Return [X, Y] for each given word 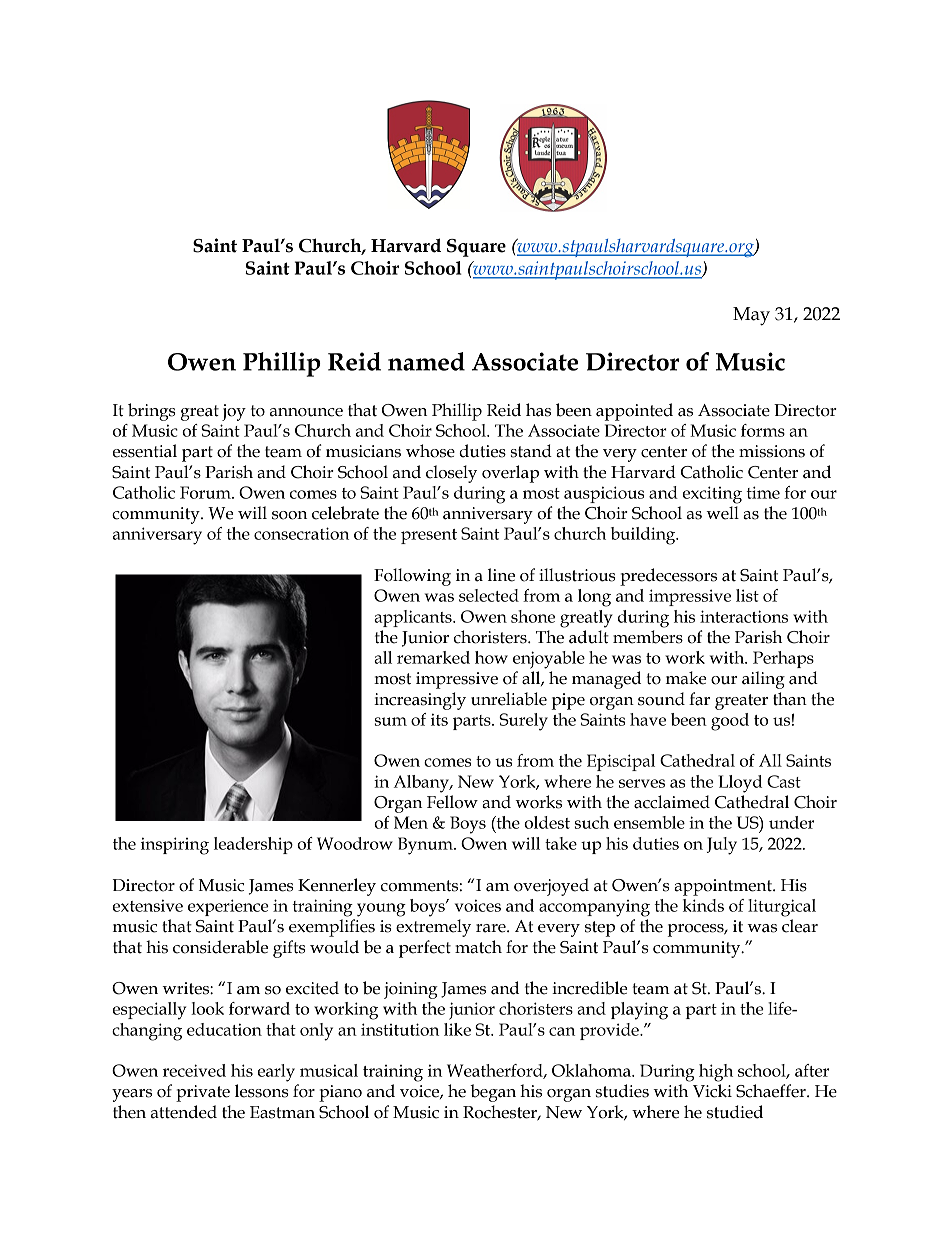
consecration [301, 533]
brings [152, 412]
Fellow [452, 802]
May [751, 316]
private [203, 1093]
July [721, 846]
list [747, 595]
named [426, 361]
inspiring [175, 846]
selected [489, 595]
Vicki [712, 1091]
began [493, 1093]
